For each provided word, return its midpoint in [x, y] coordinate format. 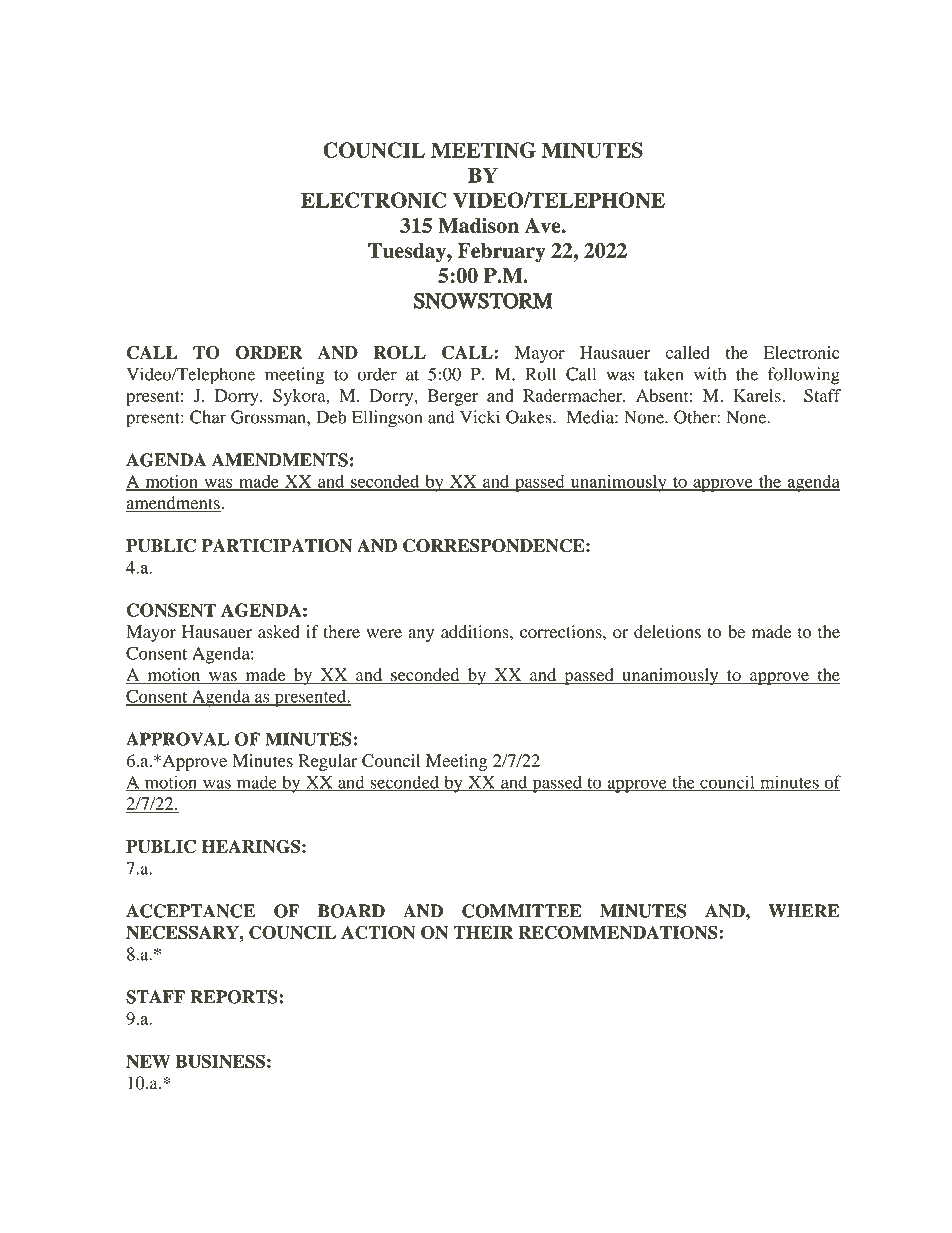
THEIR [483, 932]
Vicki [480, 417]
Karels [758, 395]
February [502, 253]
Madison [478, 225]
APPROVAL [177, 739]
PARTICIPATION [276, 546]
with [710, 374]
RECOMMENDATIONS [619, 932]
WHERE [803, 911]
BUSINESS [220, 1061]
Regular [327, 762]
